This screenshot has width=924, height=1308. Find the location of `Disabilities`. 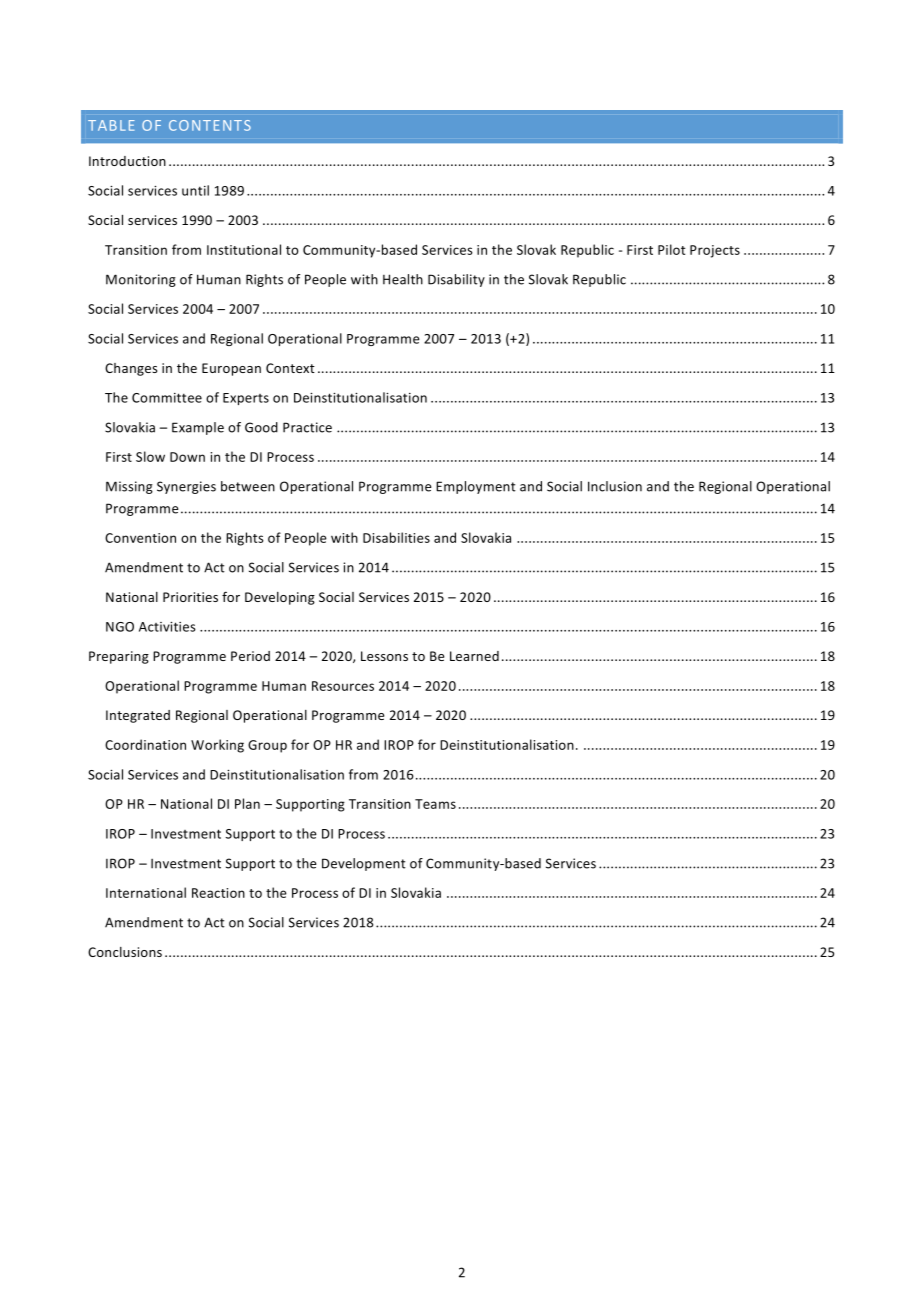

Disabilities is located at coordinates (396, 537).
